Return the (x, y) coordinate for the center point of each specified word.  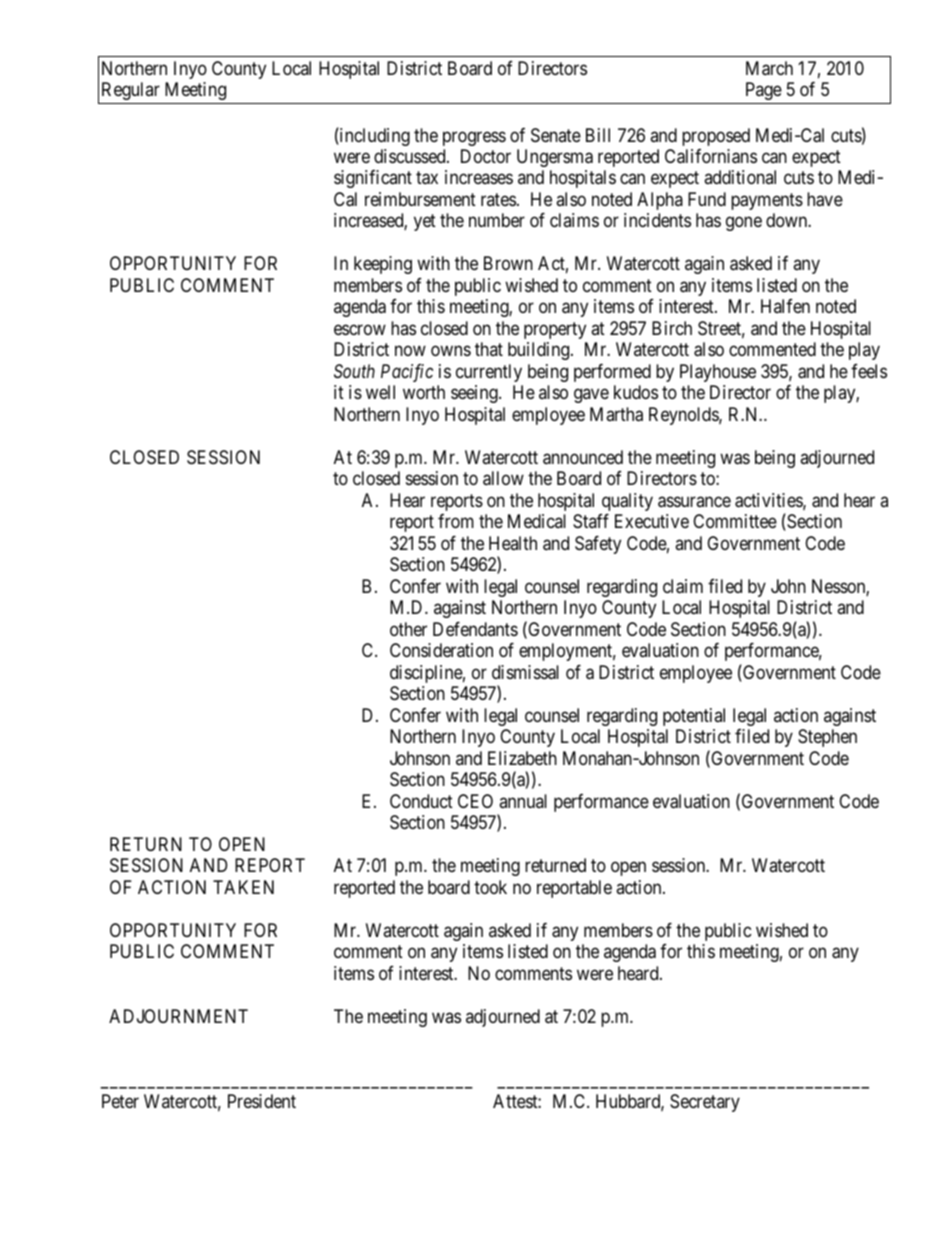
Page (764, 91)
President (262, 1101)
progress (474, 138)
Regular (131, 91)
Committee (735, 521)
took (490, 887)
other (408, 629)
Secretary (705, 1103)
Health (513, 543)
